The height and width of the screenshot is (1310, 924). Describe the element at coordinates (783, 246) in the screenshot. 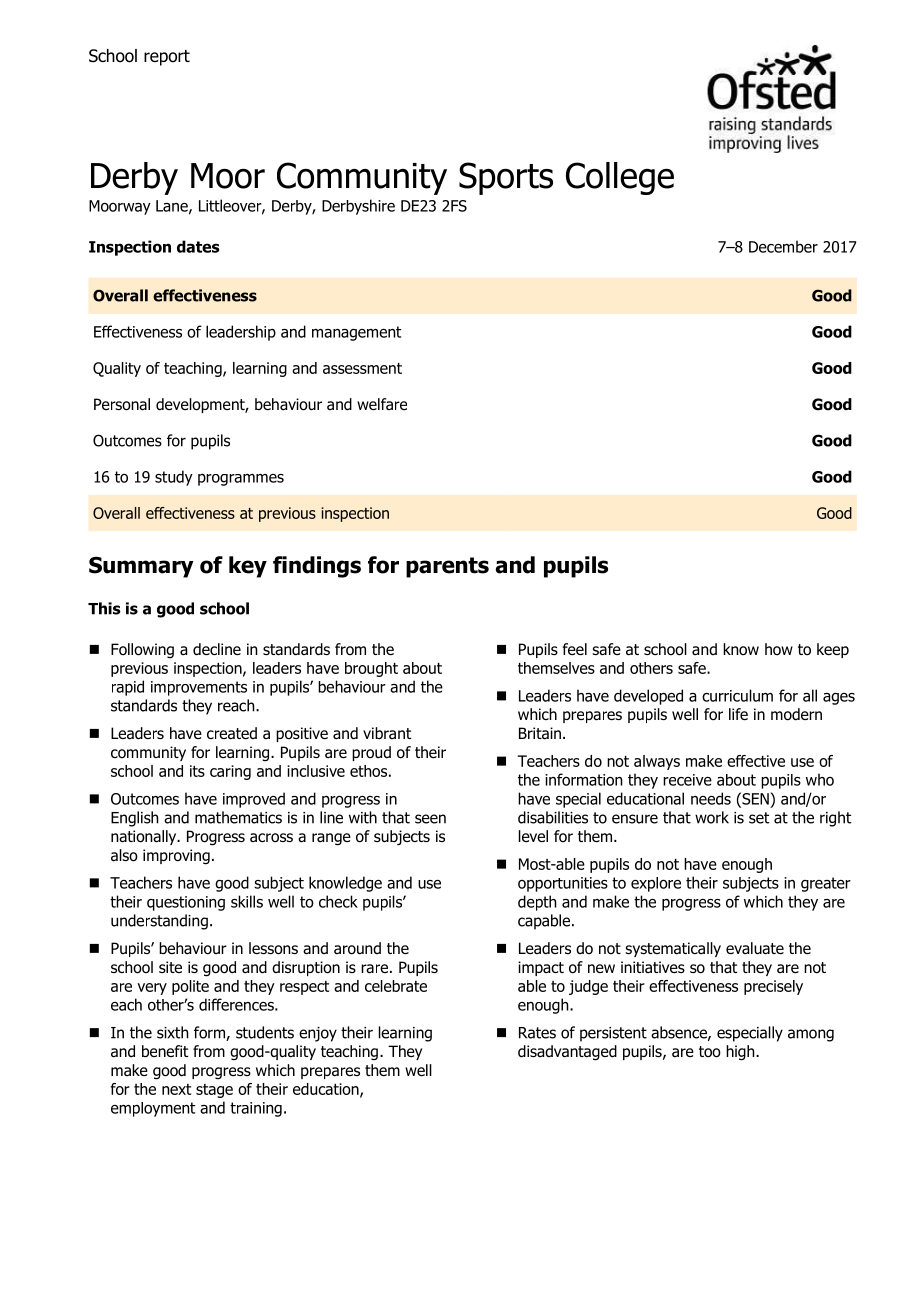

I see `December` at that location.
